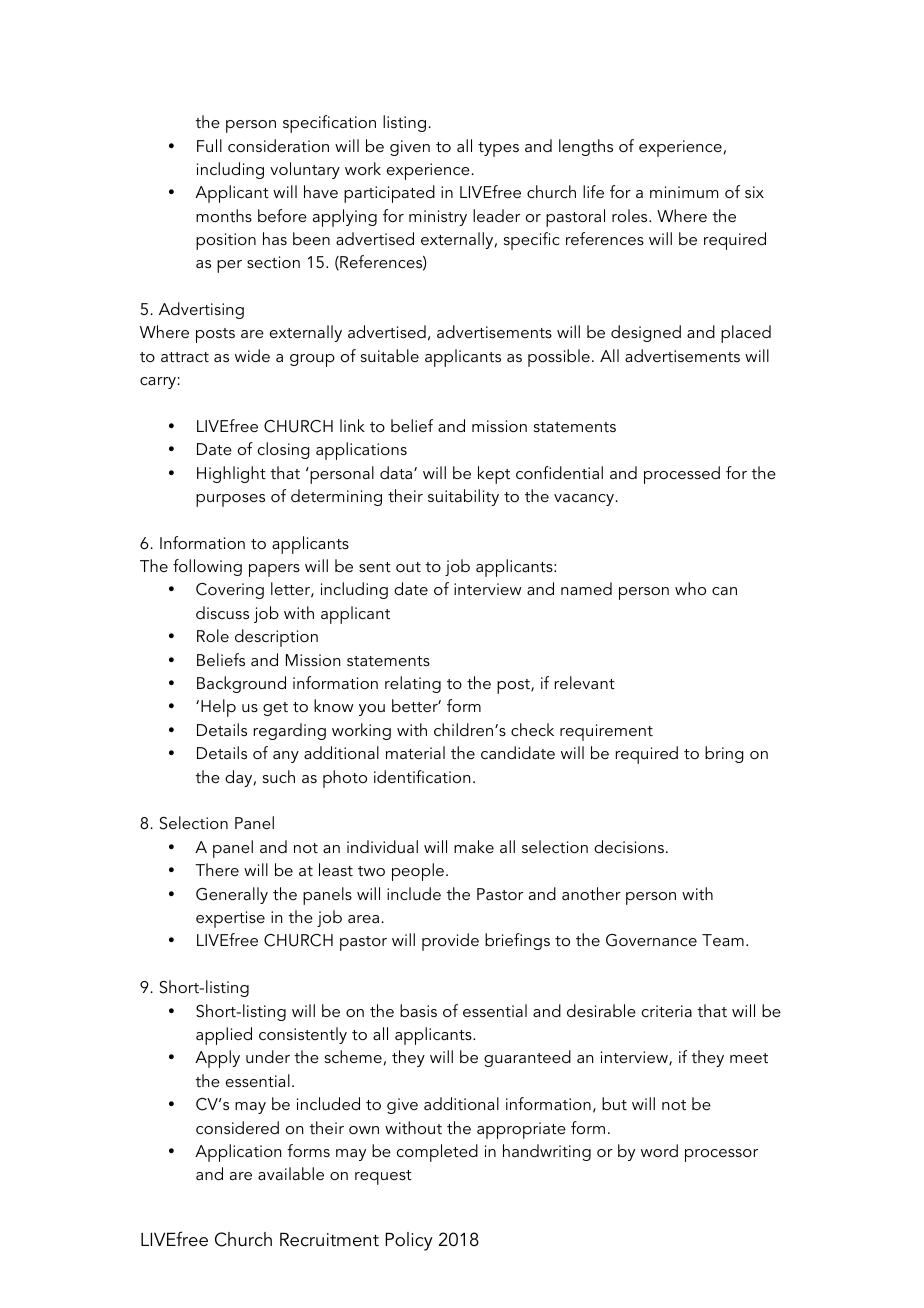  What do you see at coordinates (278, 145) in the image?
I see `consideration` at bounding box center [278, 145].
